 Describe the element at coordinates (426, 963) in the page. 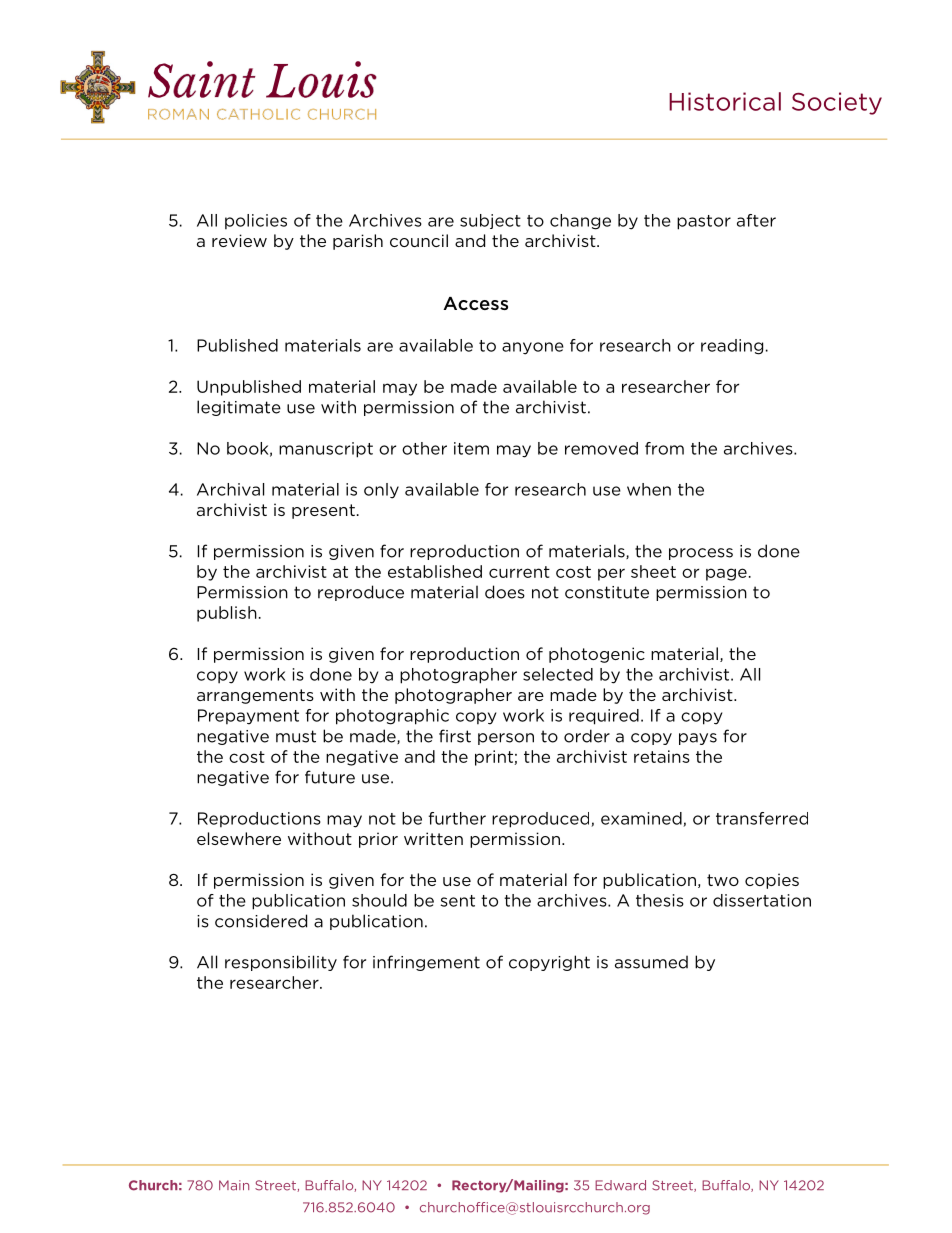

I see `infringement` at that location.
